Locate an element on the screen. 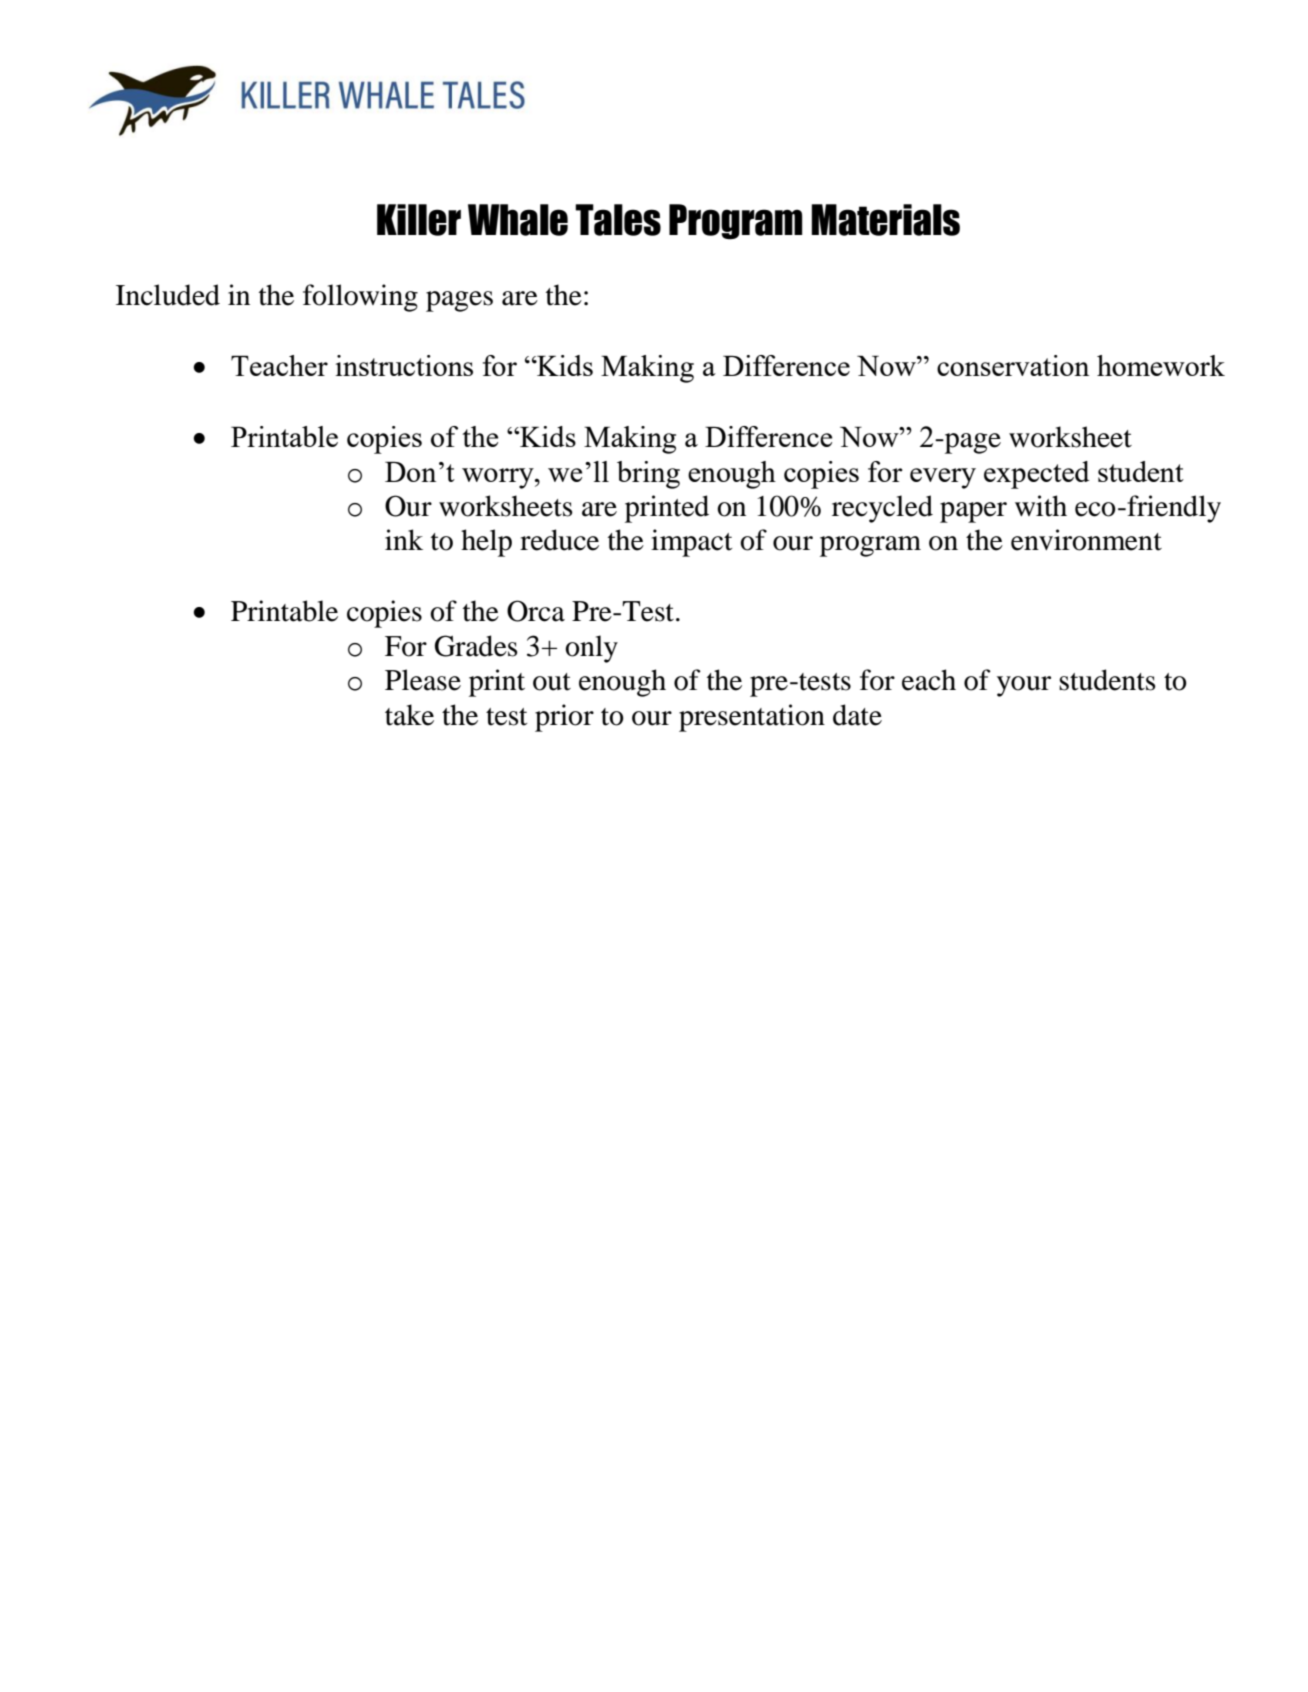 The height and width of the screenshot is (1692, 1308). take is located at coordinates (409, 715).
